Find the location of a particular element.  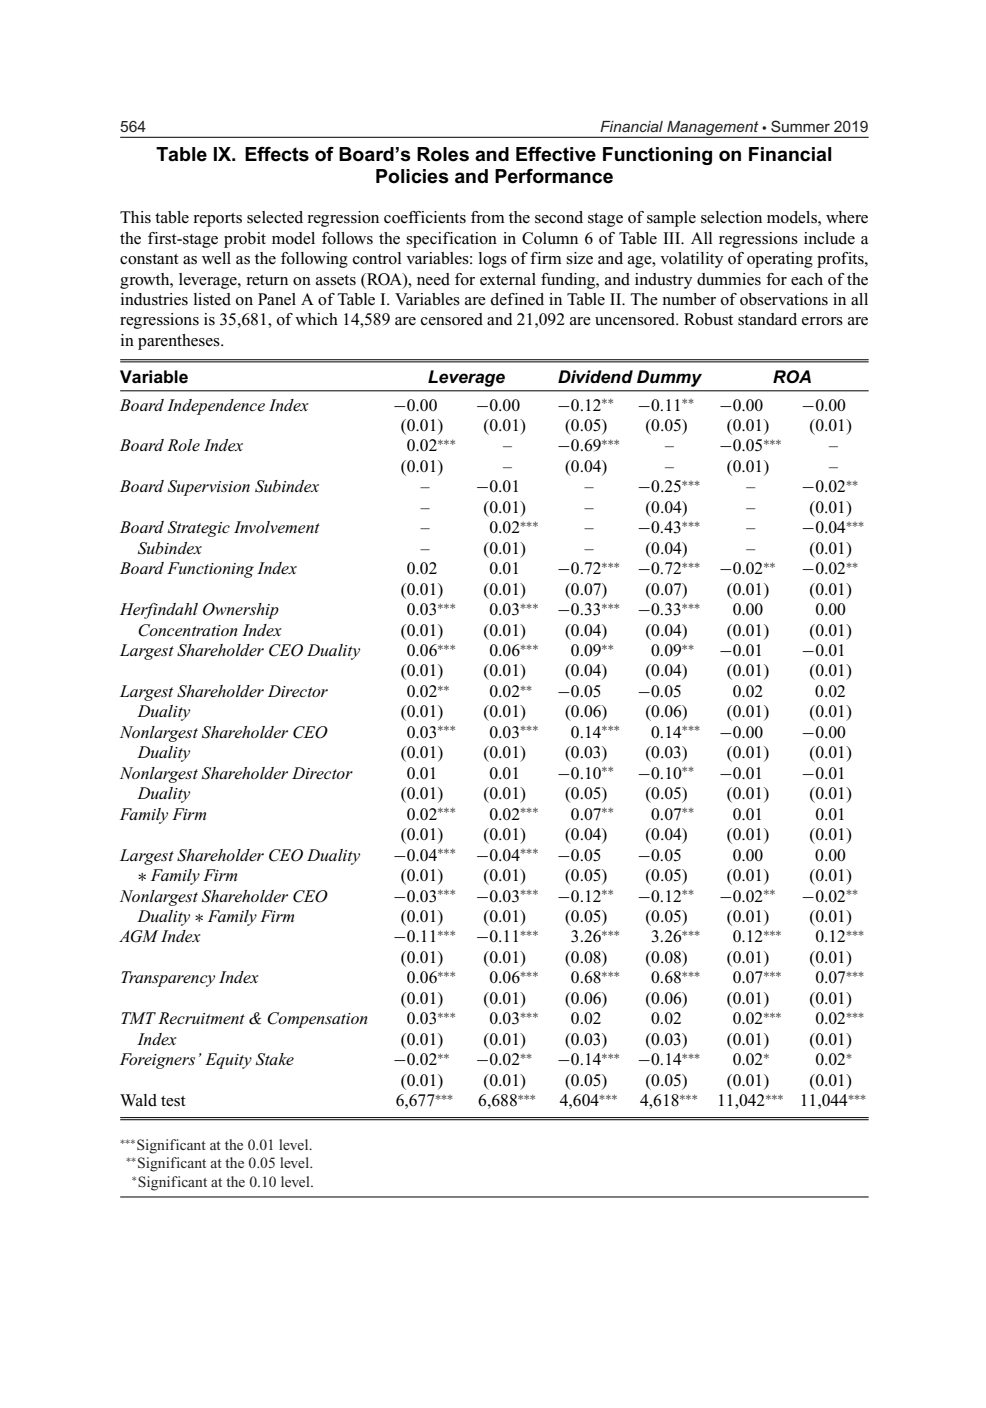

Ownership is located at coordinates (241, 611).
